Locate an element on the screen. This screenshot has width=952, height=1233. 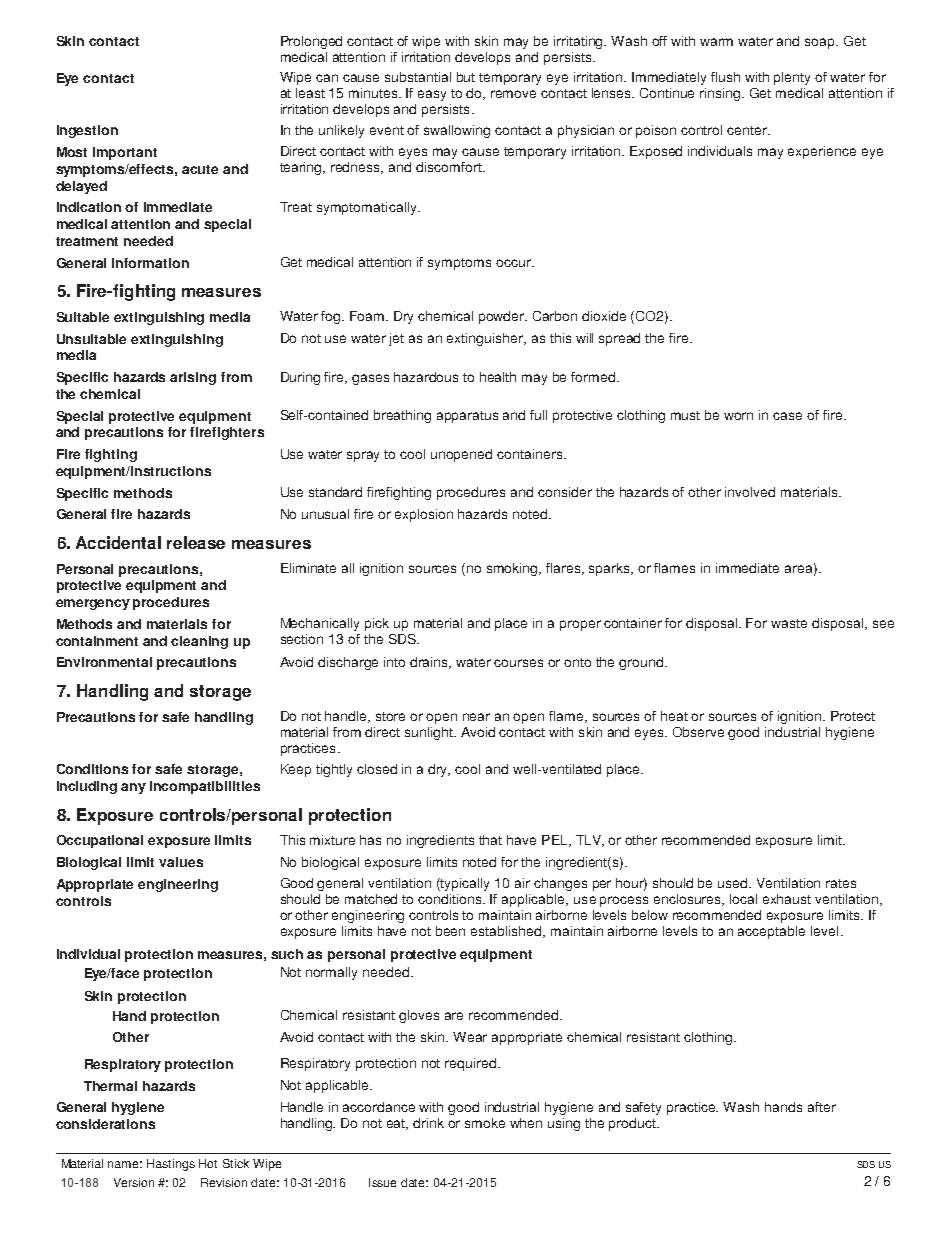
smoke is located at coordinates (485, 1123).
